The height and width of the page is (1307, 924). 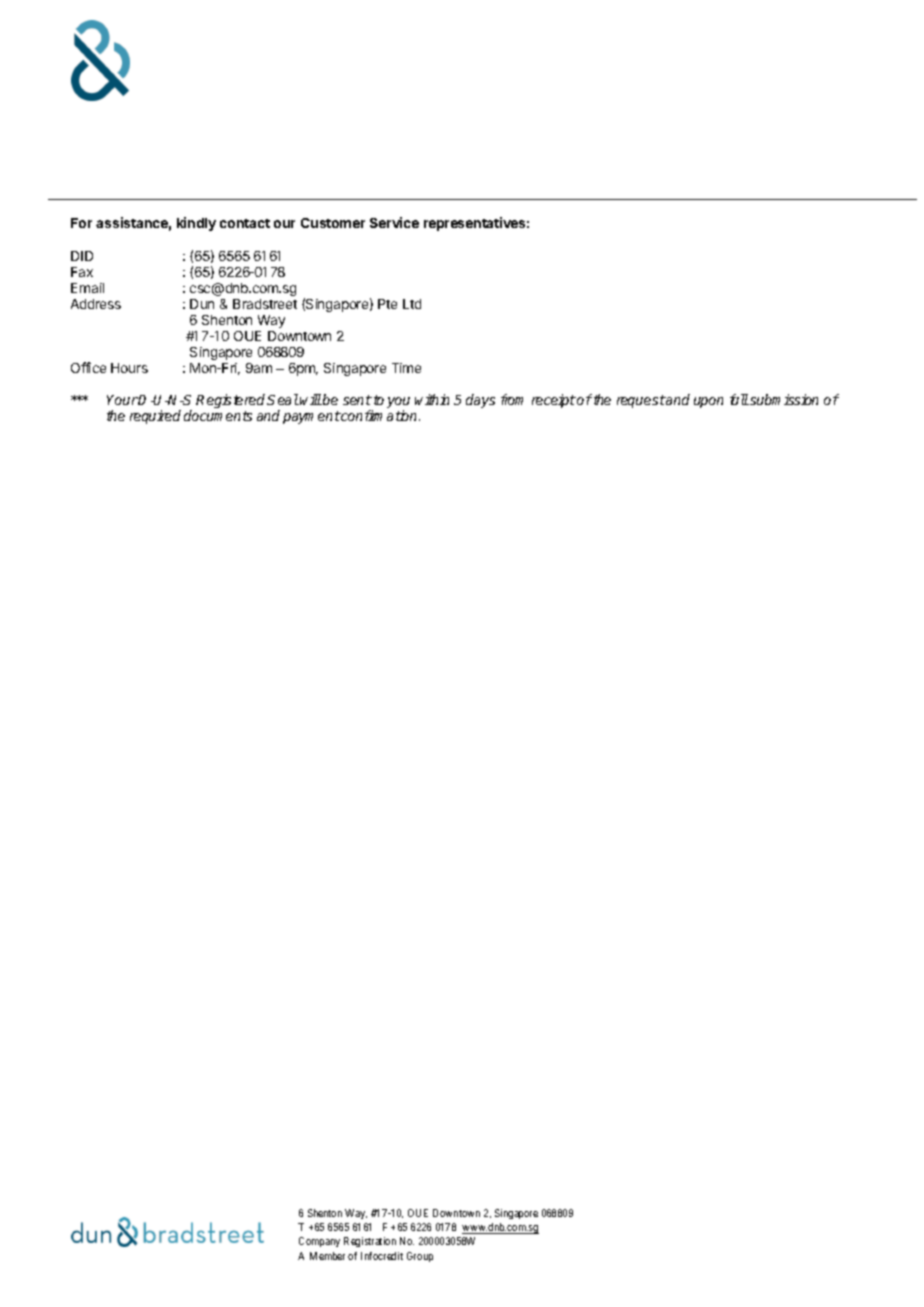 I want to click on receipt, so click(x=554, y=401).
